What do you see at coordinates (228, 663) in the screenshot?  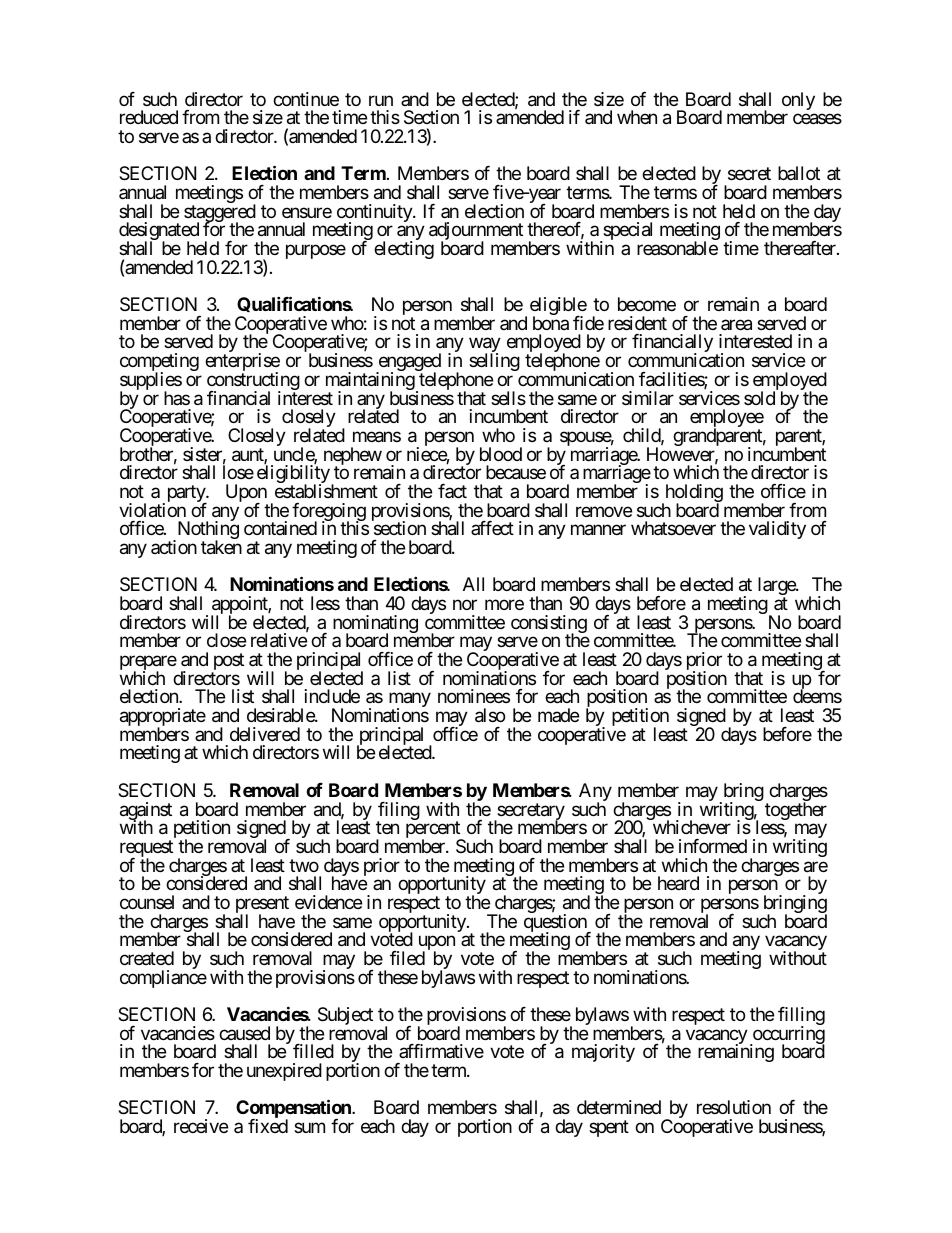 I see `post` at bounding box center [228, 663].
